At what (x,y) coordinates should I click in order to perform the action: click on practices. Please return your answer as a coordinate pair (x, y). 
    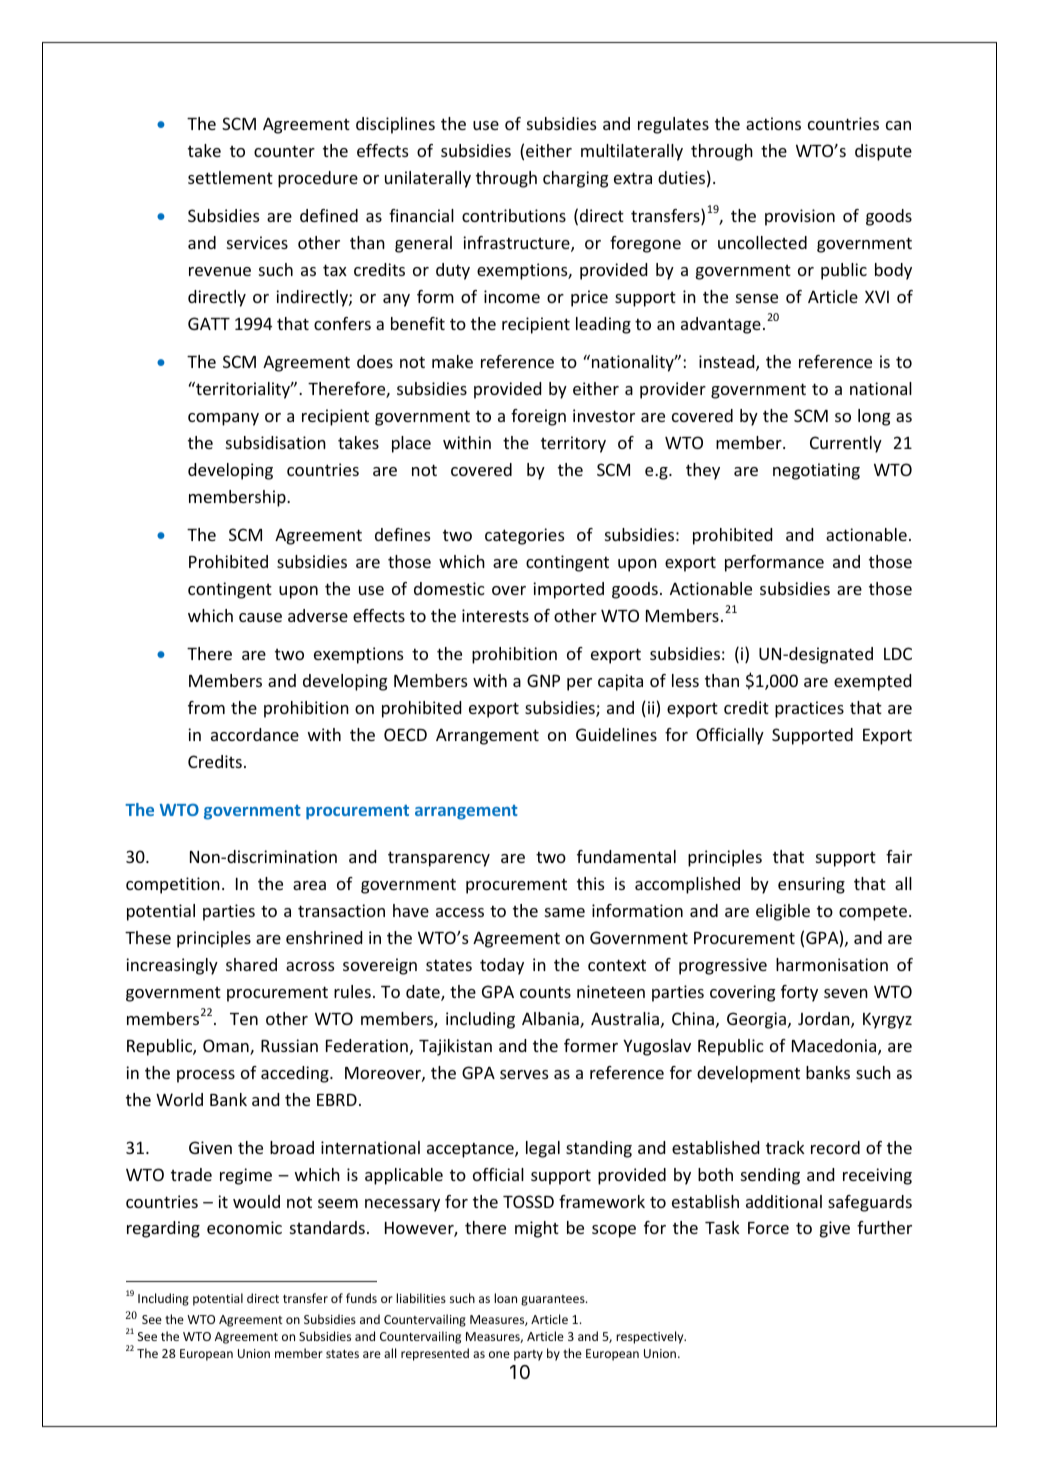
    Looking at the image, I should click on (809, 709).
